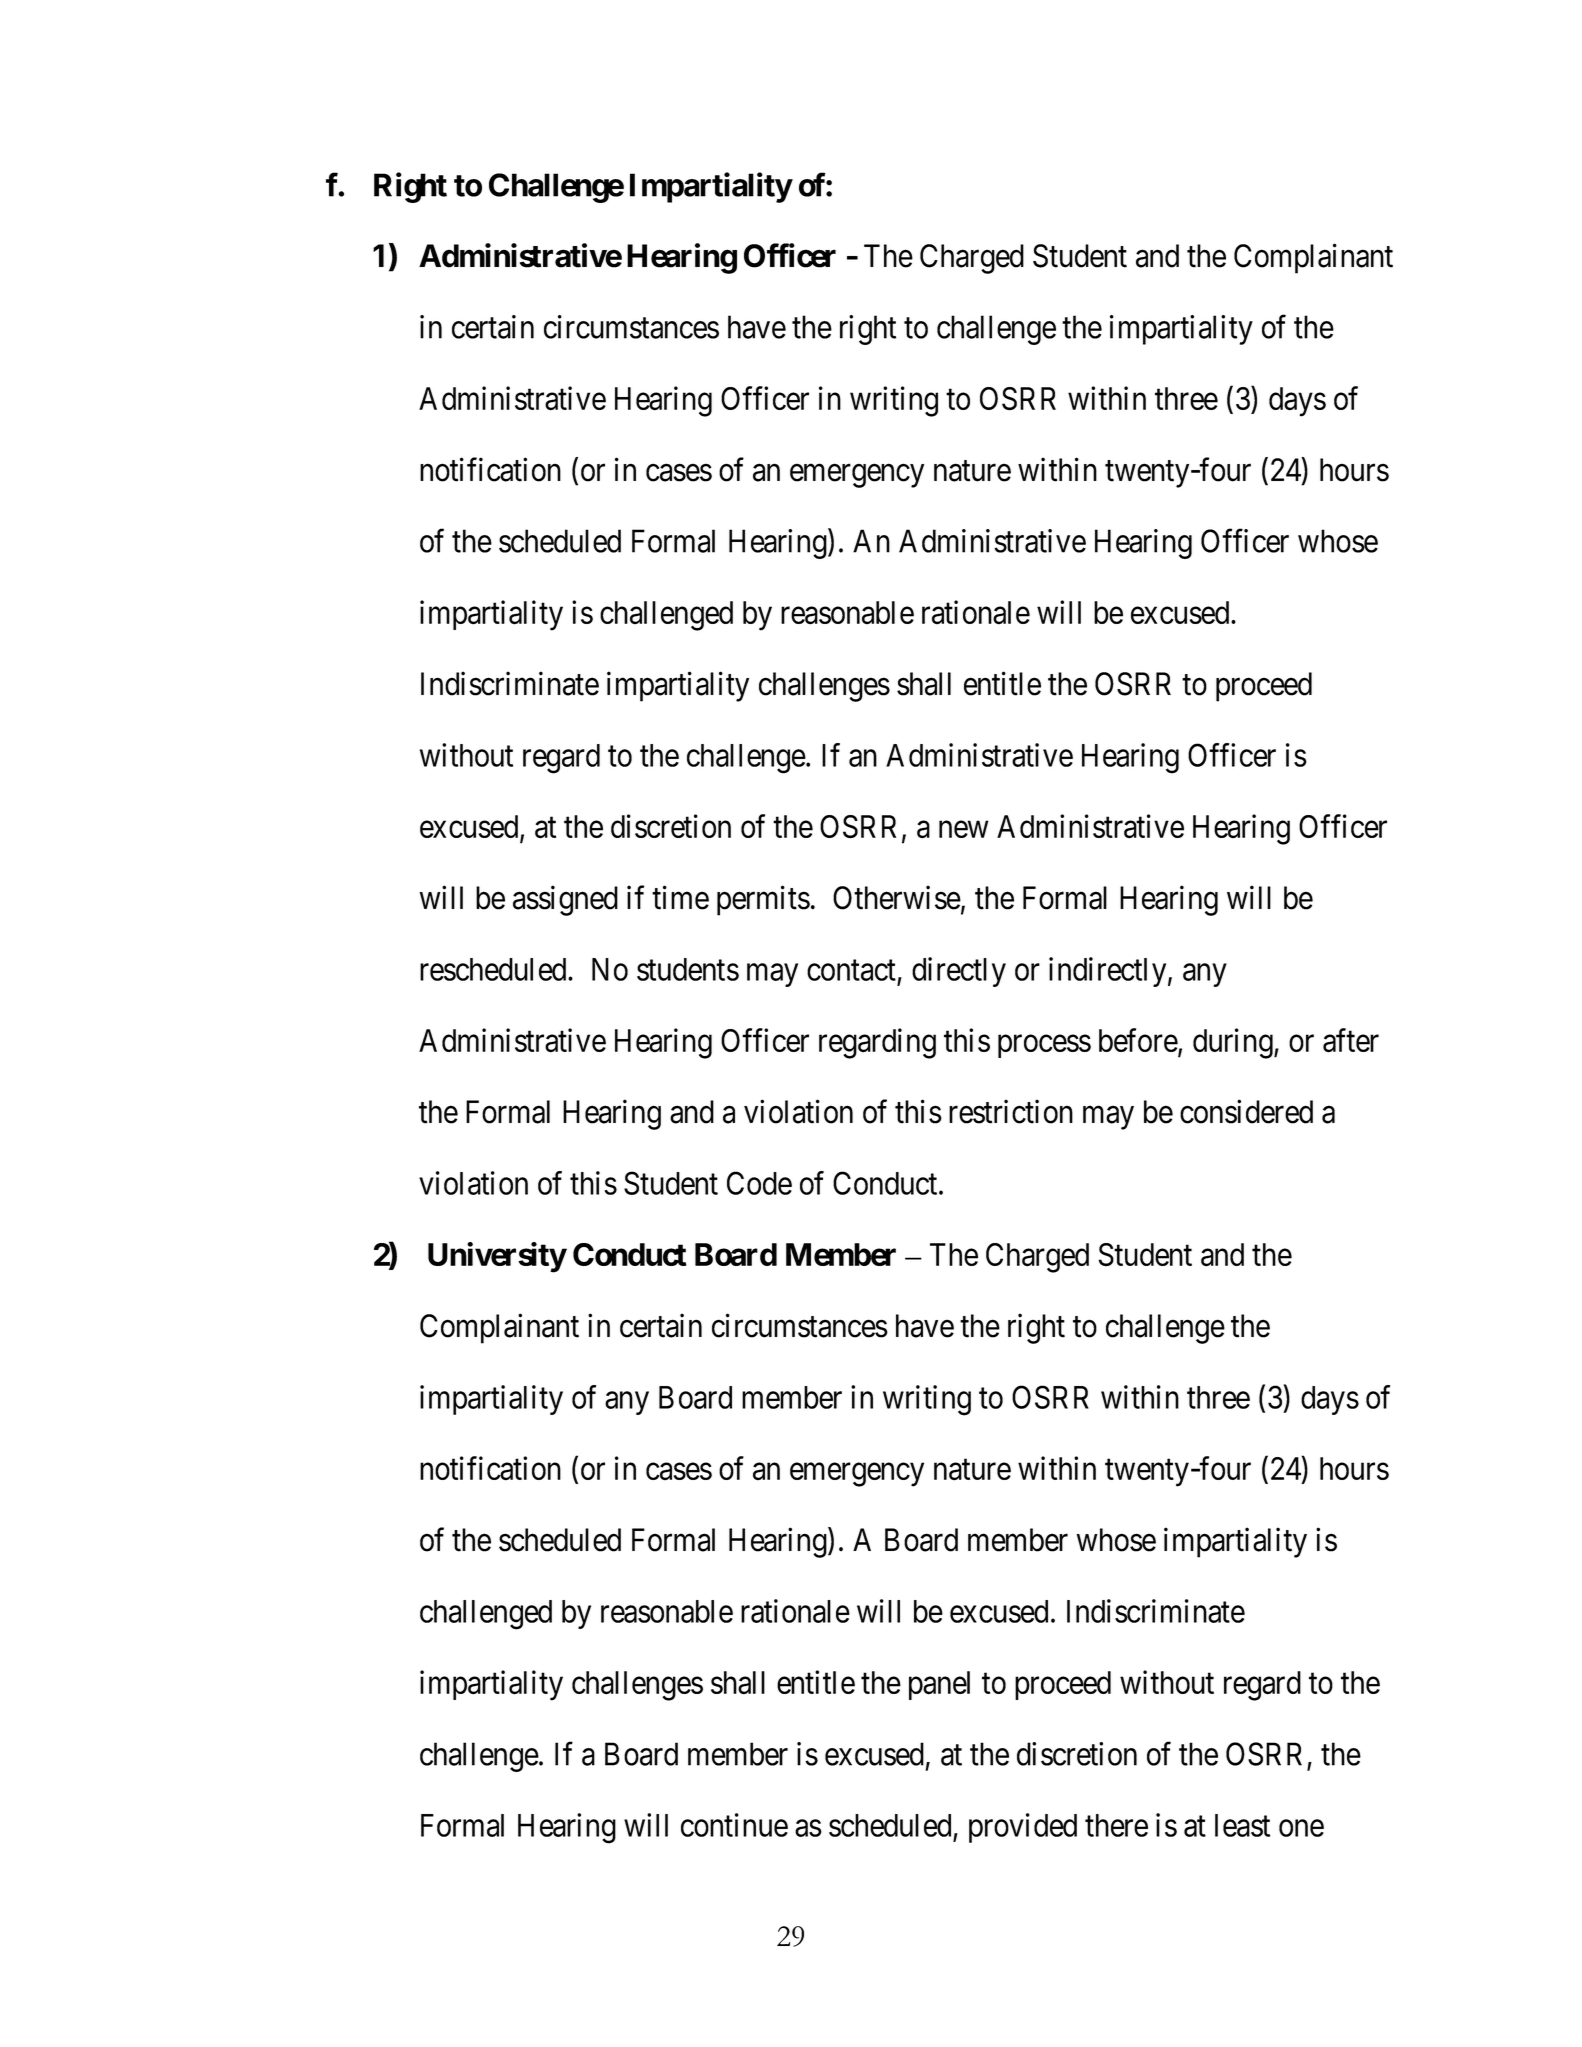  What do you see at coordinates (759, 1183) in the page?
I see `Code` at bounding box center [759, 1183].
